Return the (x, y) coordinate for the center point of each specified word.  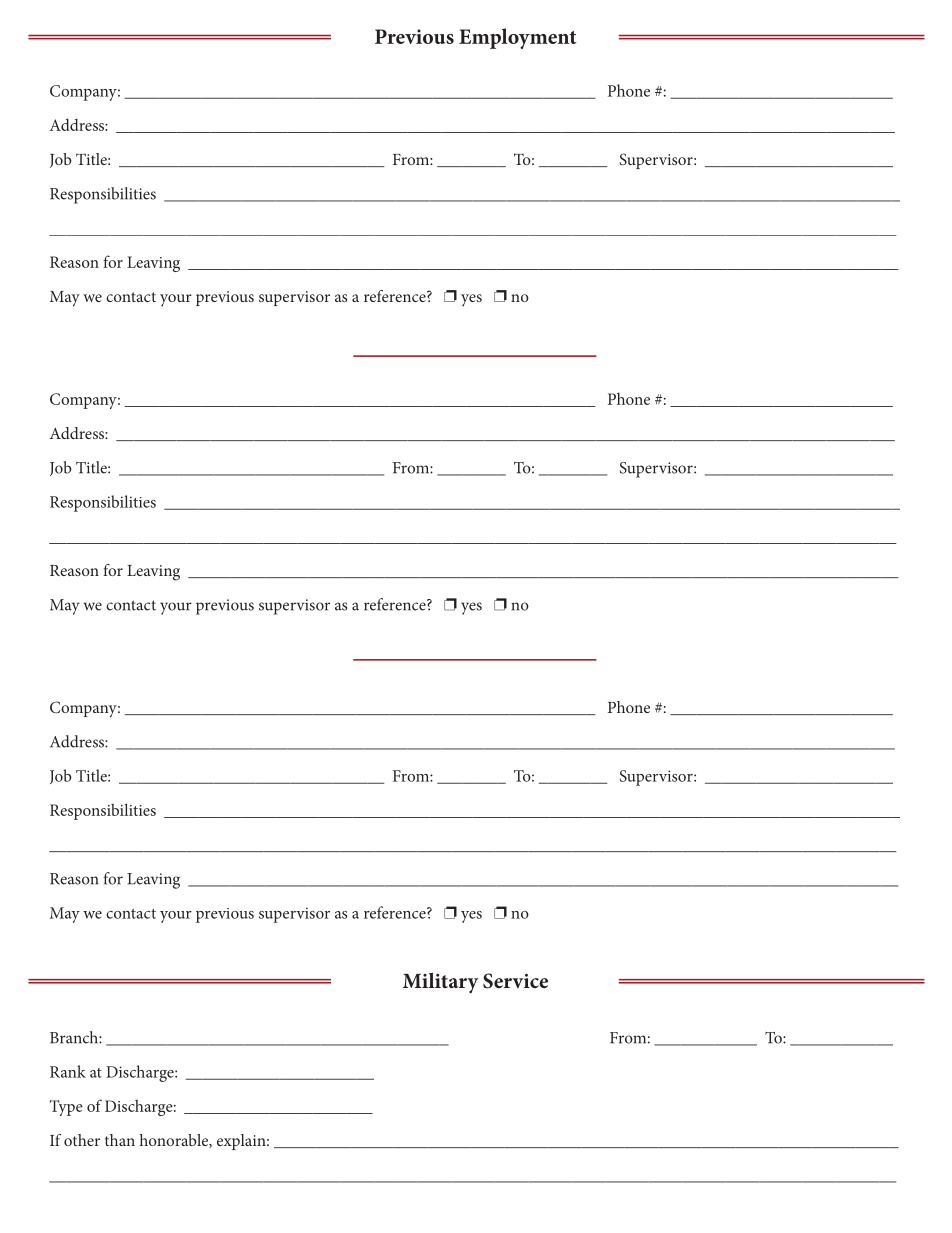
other (82, 1140)
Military (440, 982)
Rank (68, 1071)
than (120, 1140)
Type (66, 1108)
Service (515, 981)
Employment (518, 38)
